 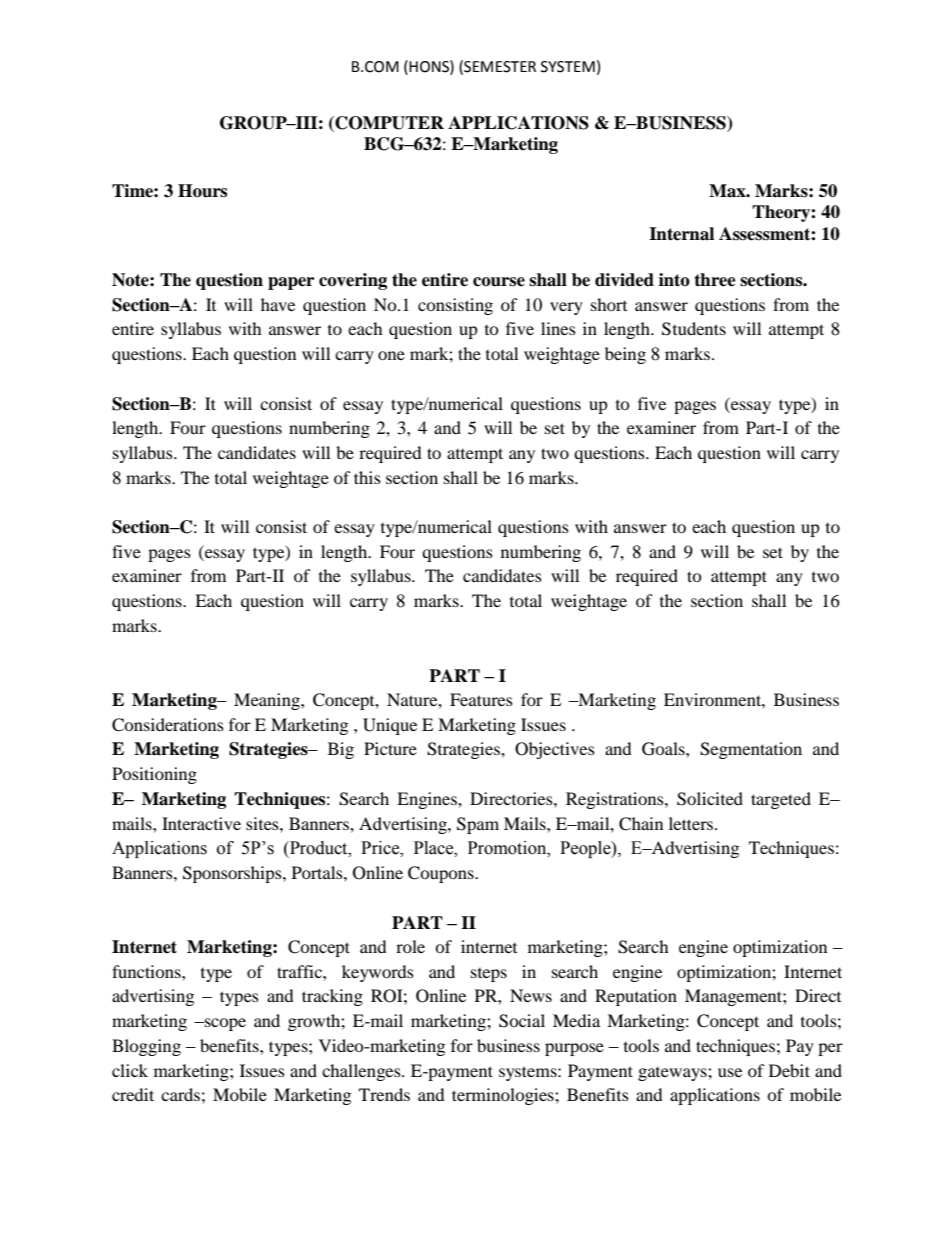 I want to click on scope, so click(x=224, y=1024).
